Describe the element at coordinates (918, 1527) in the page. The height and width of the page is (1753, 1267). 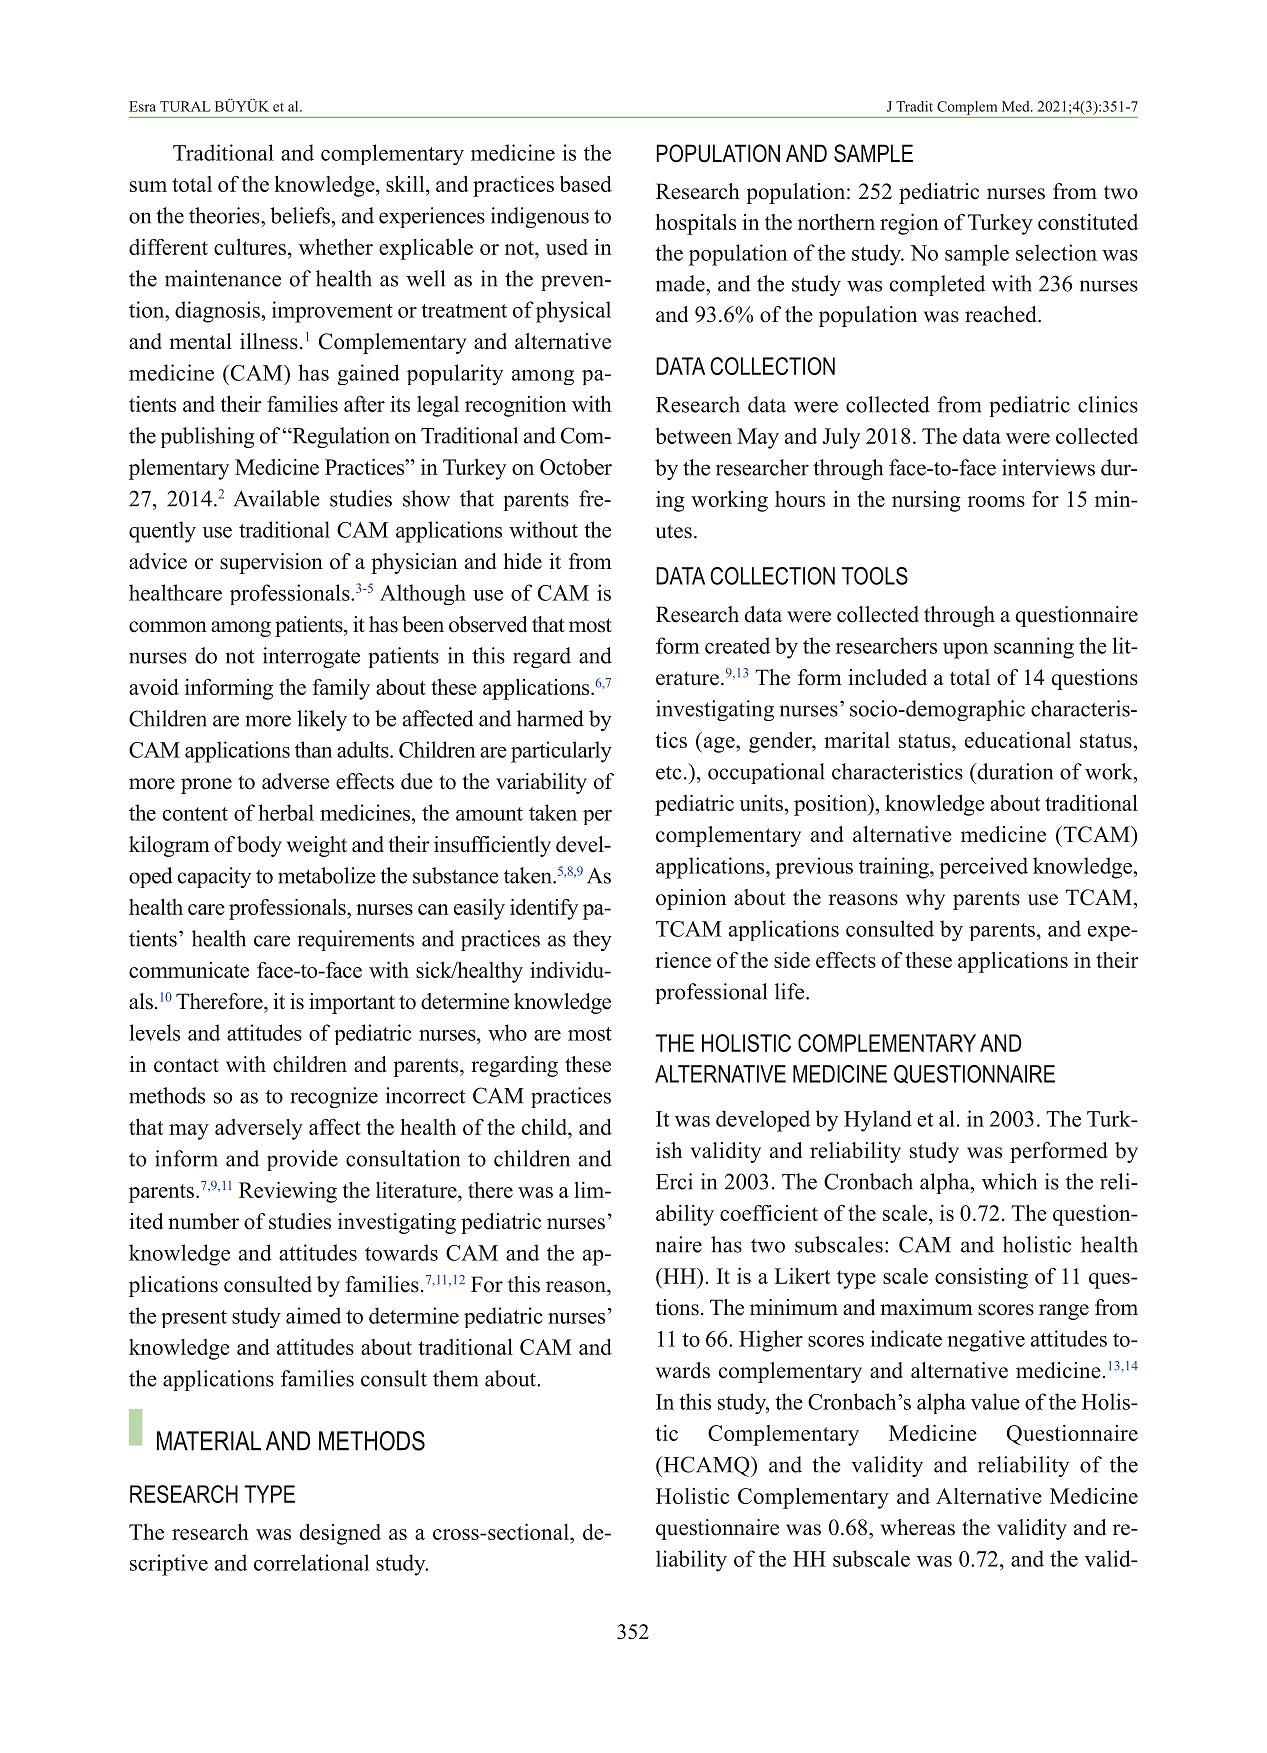
I see `whereas` at that location.
